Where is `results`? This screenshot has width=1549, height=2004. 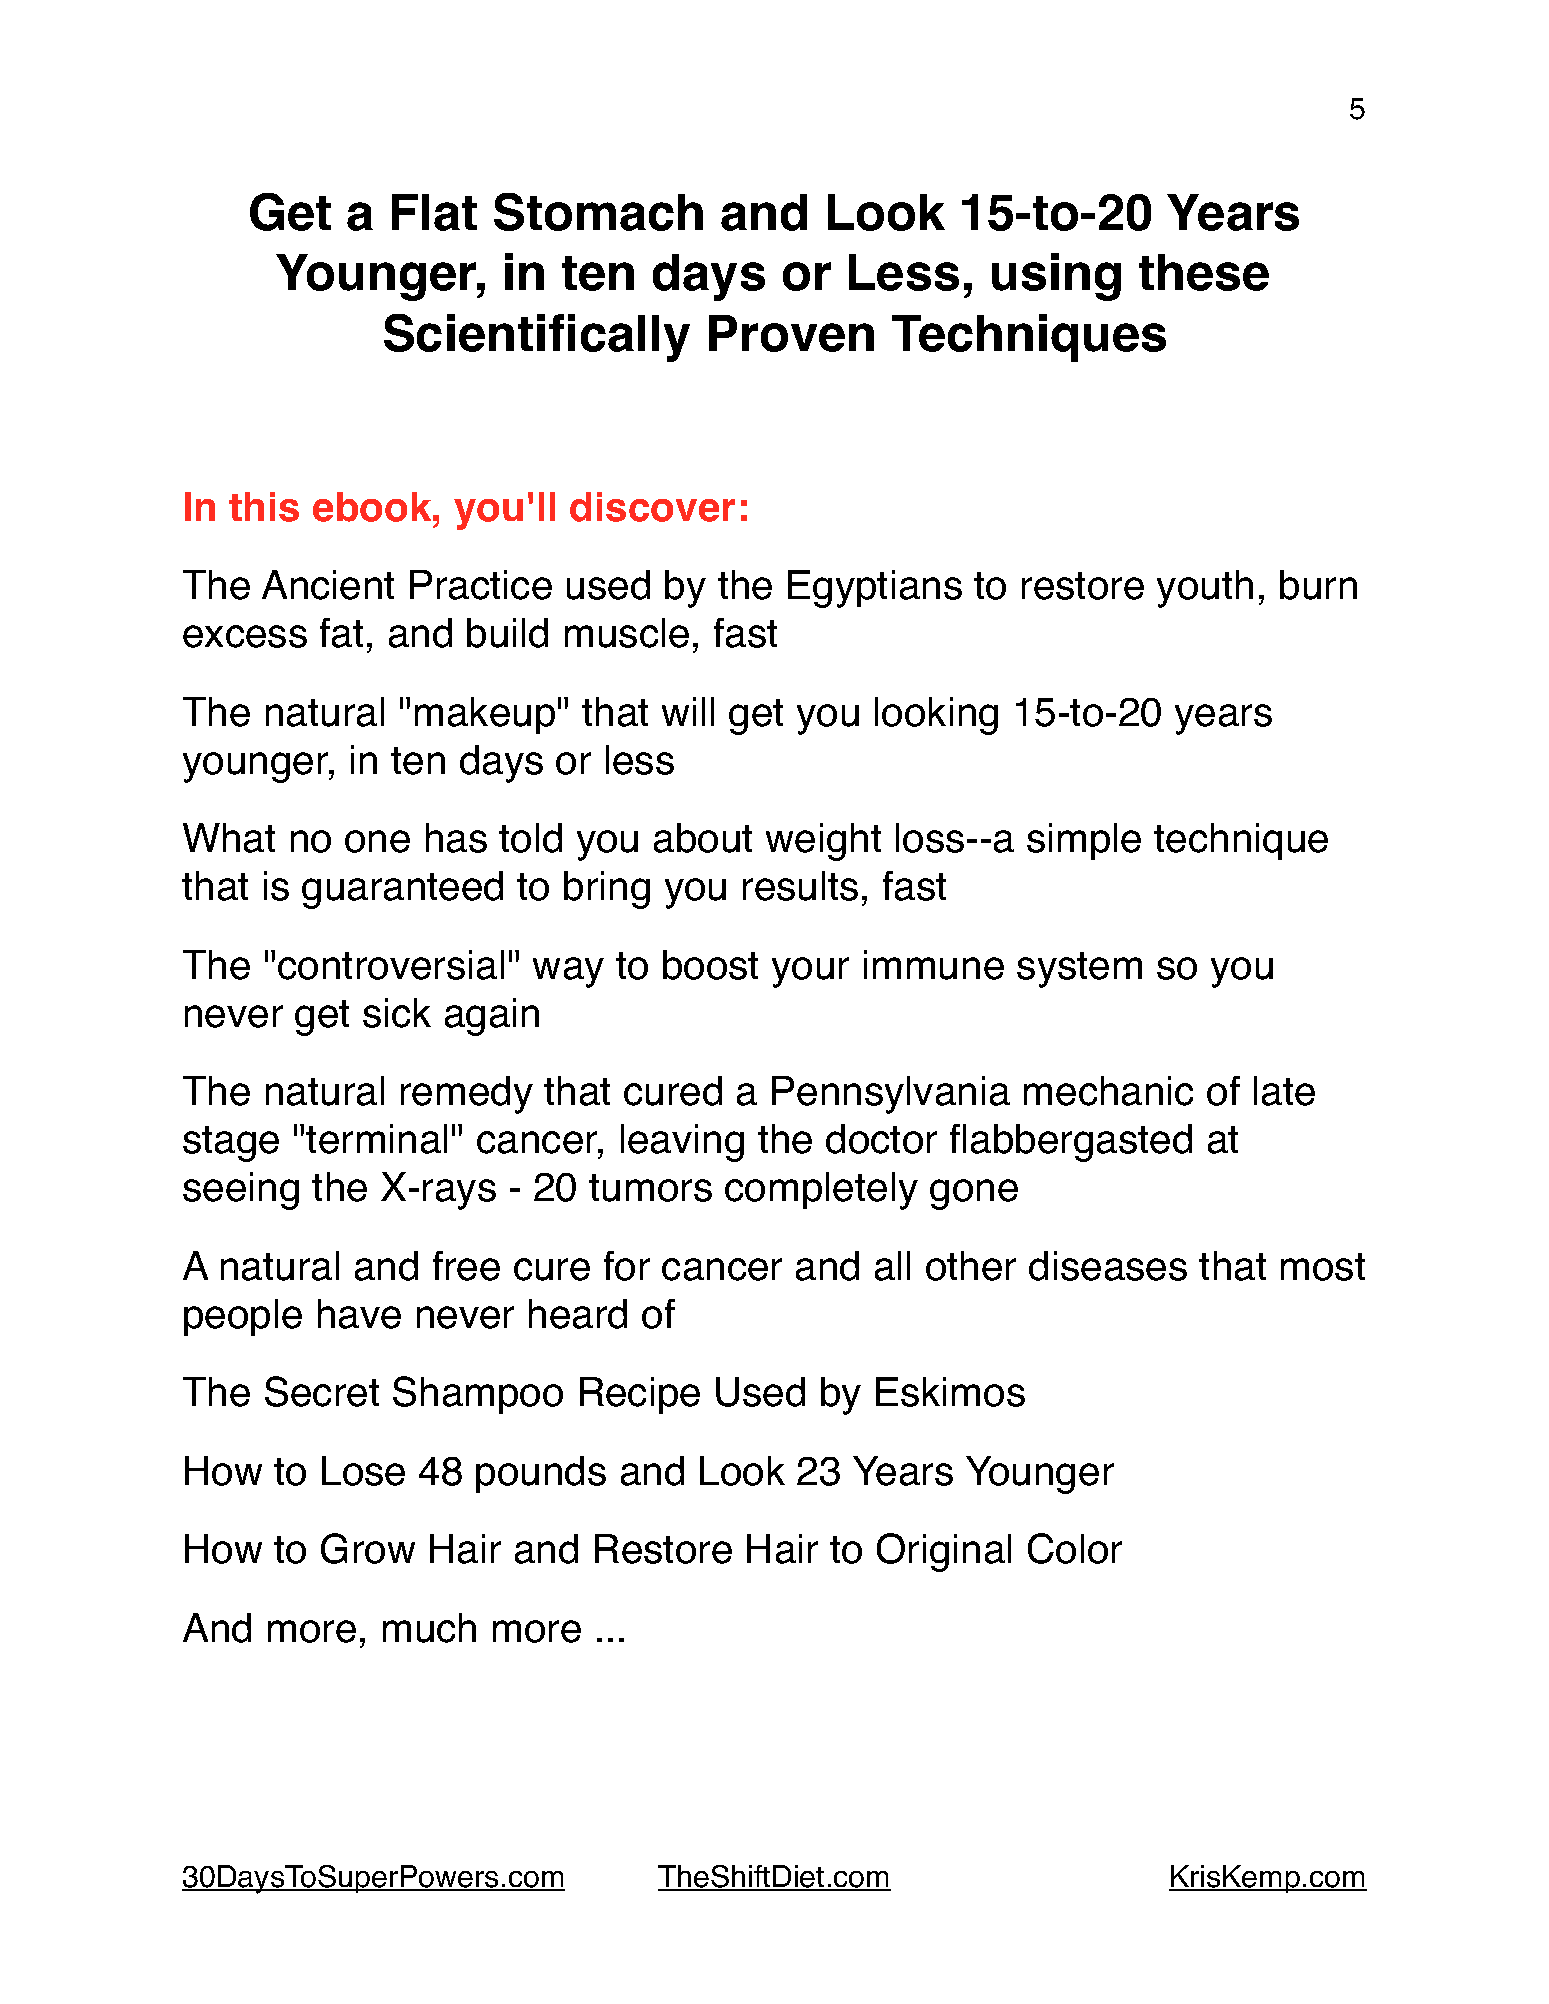
results is located at coordinates (800, 886).
